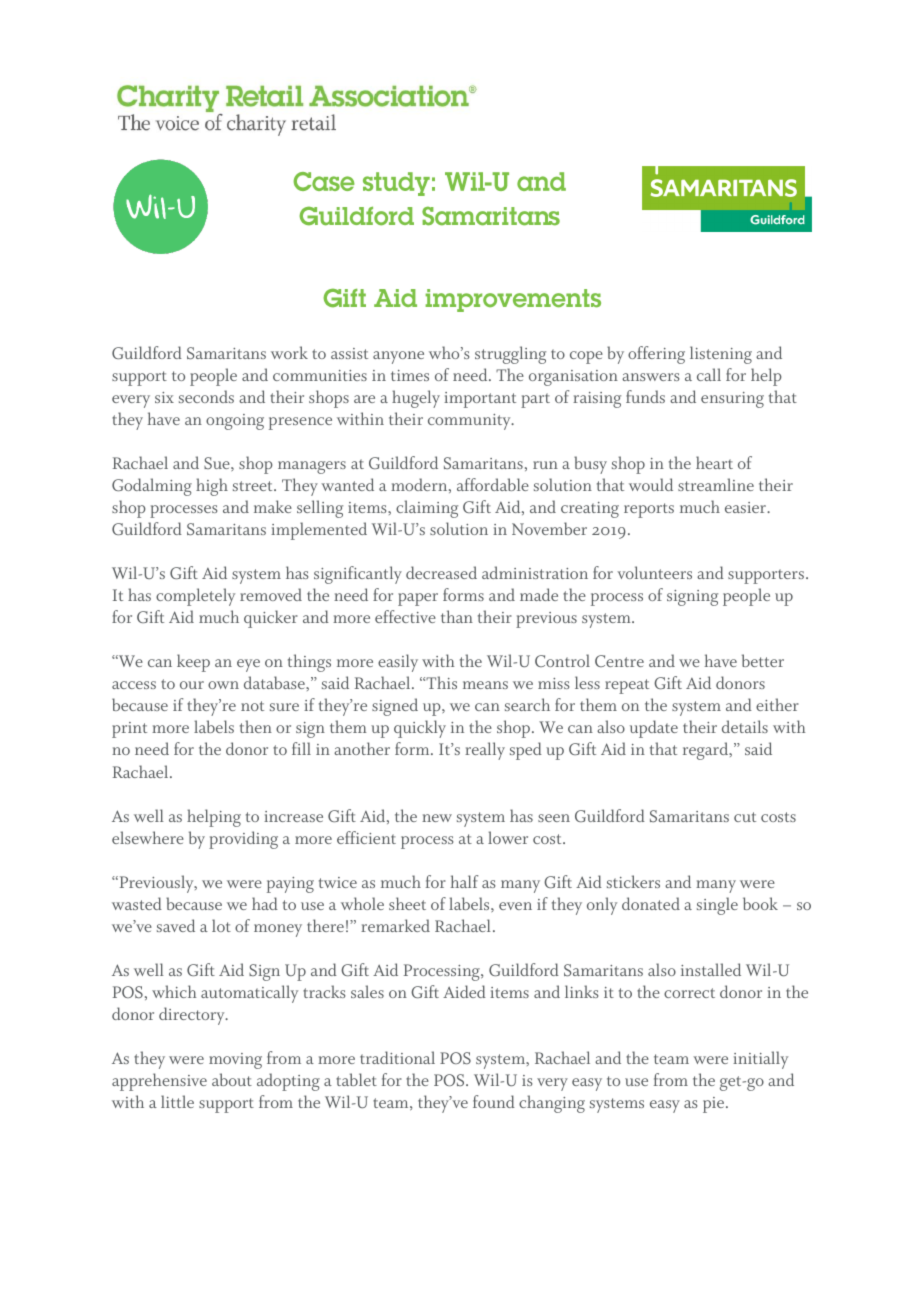 Image resolution: width=924 pixels, height=1309 pixels. Describe the element at coordinates (232, 1079) in the image. I see `about` at that location.
